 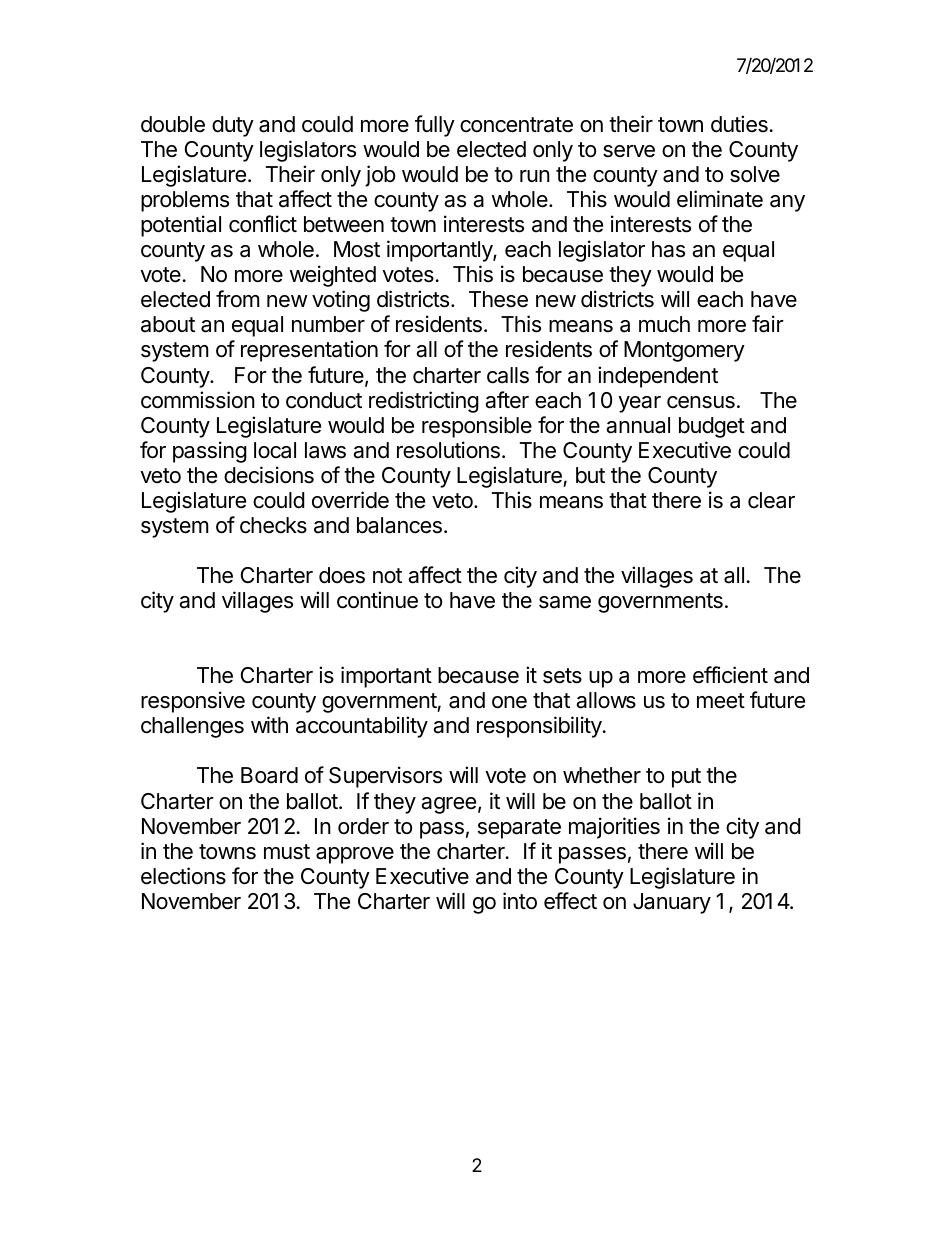 I want to click on January, so click(x=672, y=903).
